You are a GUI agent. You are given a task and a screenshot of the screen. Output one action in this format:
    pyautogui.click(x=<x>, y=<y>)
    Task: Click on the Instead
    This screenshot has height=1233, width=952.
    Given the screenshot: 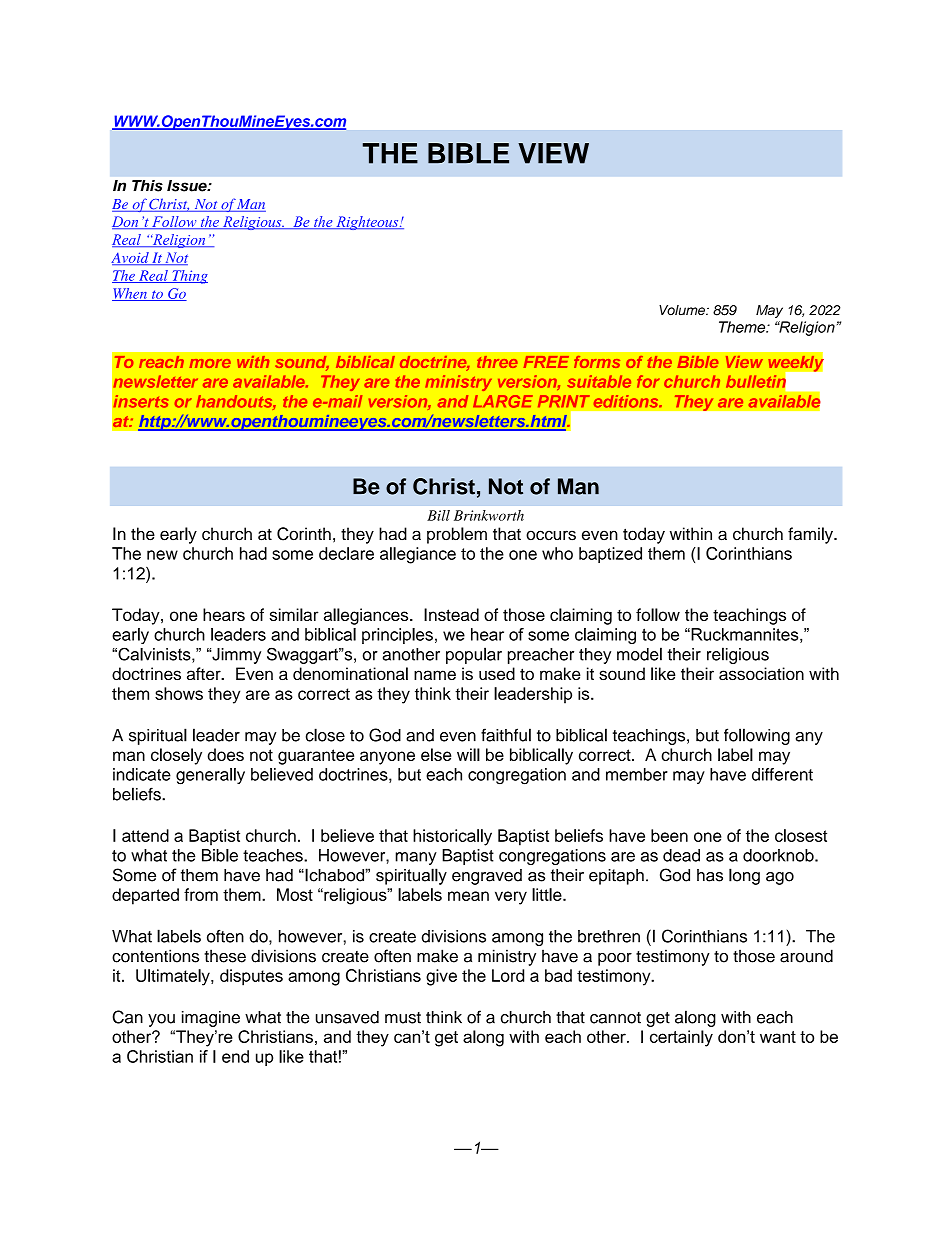 What is the action you would take?
    pyautogui.click(x=451, y=614)
